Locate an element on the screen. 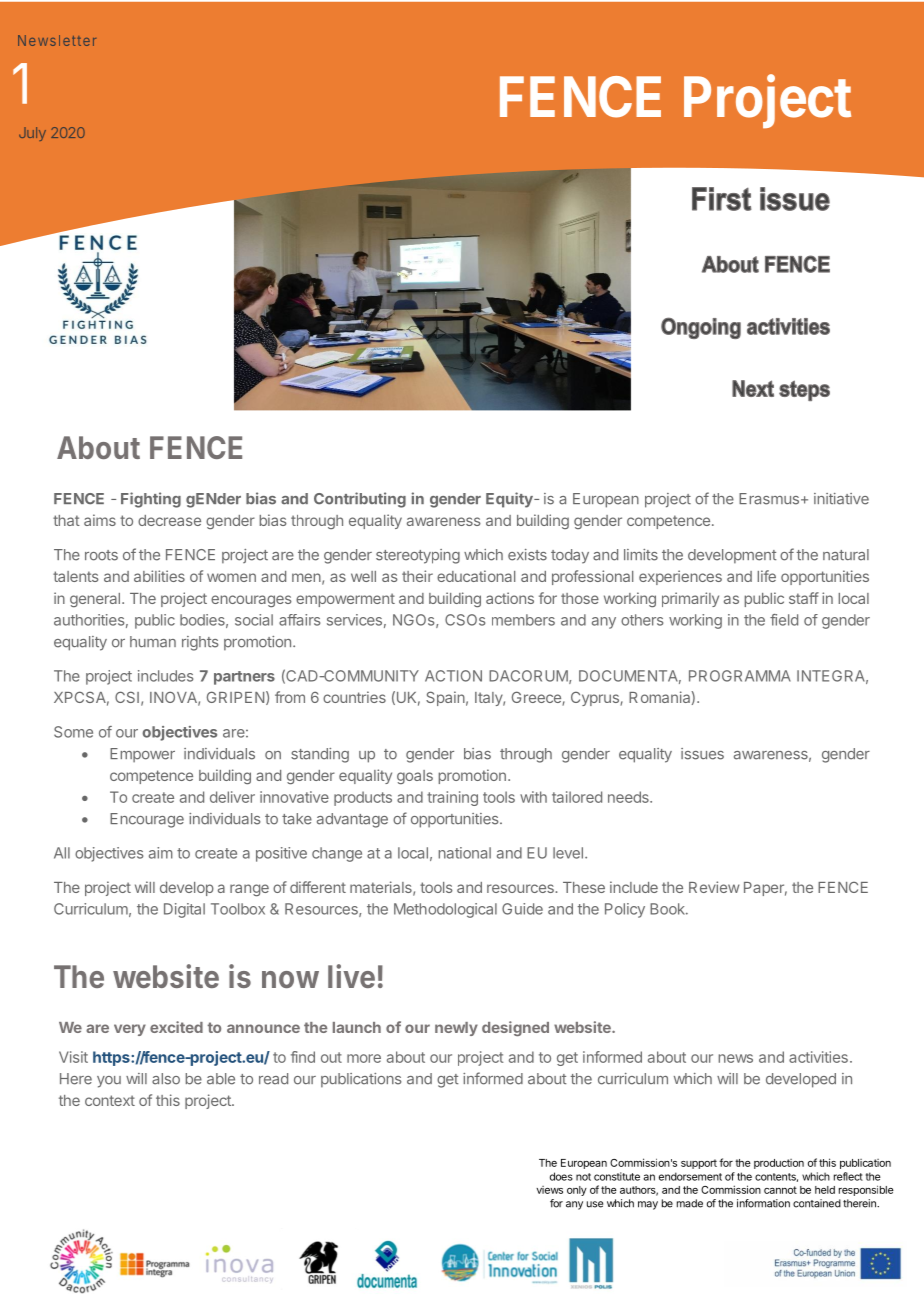  views is located at coordinates (549, 1190).
